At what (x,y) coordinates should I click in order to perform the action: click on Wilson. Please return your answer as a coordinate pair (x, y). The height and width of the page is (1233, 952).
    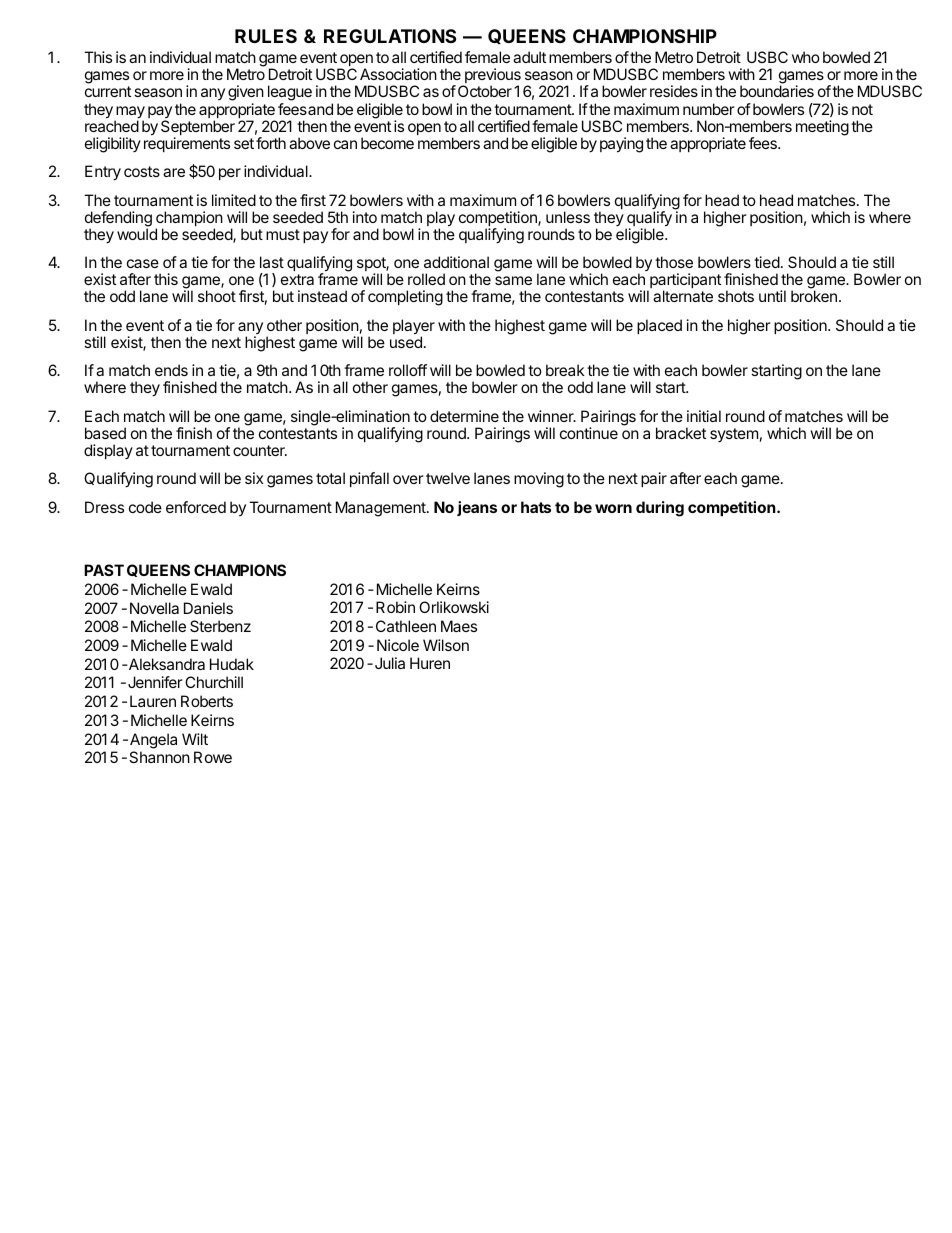
    Looking at the image, I should click on (446, 645).
